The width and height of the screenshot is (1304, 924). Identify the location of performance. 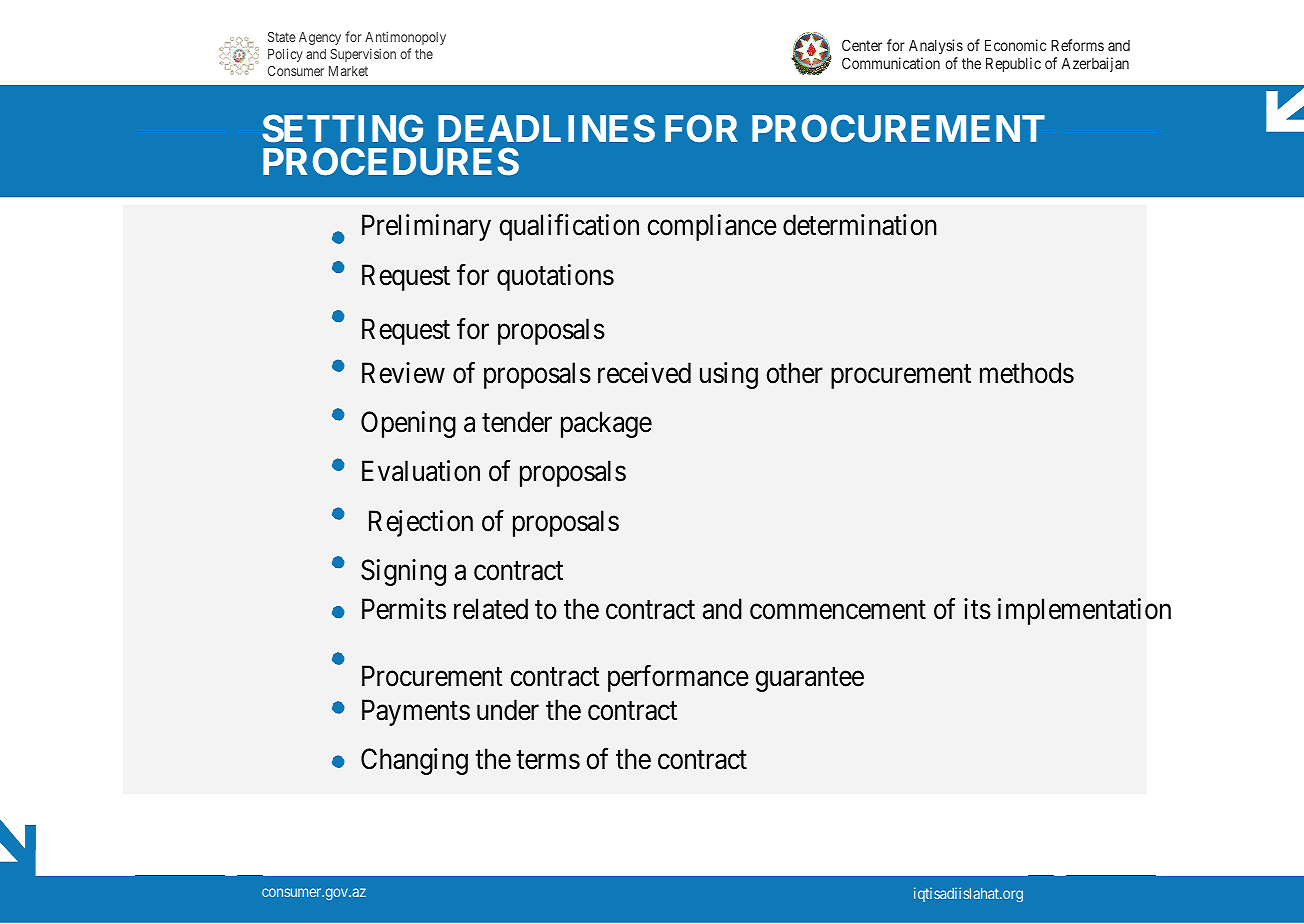
(678, 678).
